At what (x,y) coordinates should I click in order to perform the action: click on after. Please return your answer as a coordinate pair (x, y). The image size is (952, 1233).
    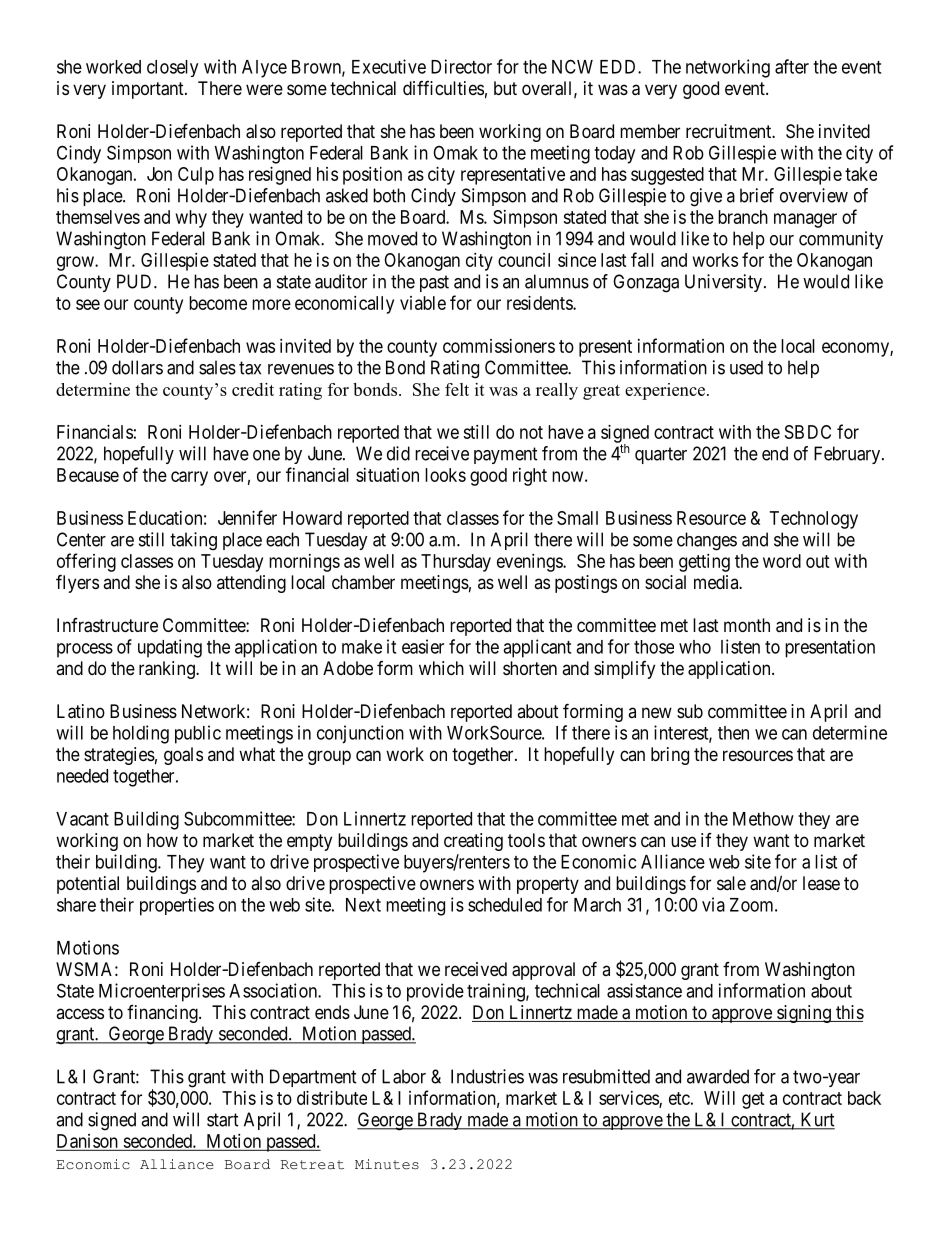
    Looking at the image, I should click on (792, 66).
